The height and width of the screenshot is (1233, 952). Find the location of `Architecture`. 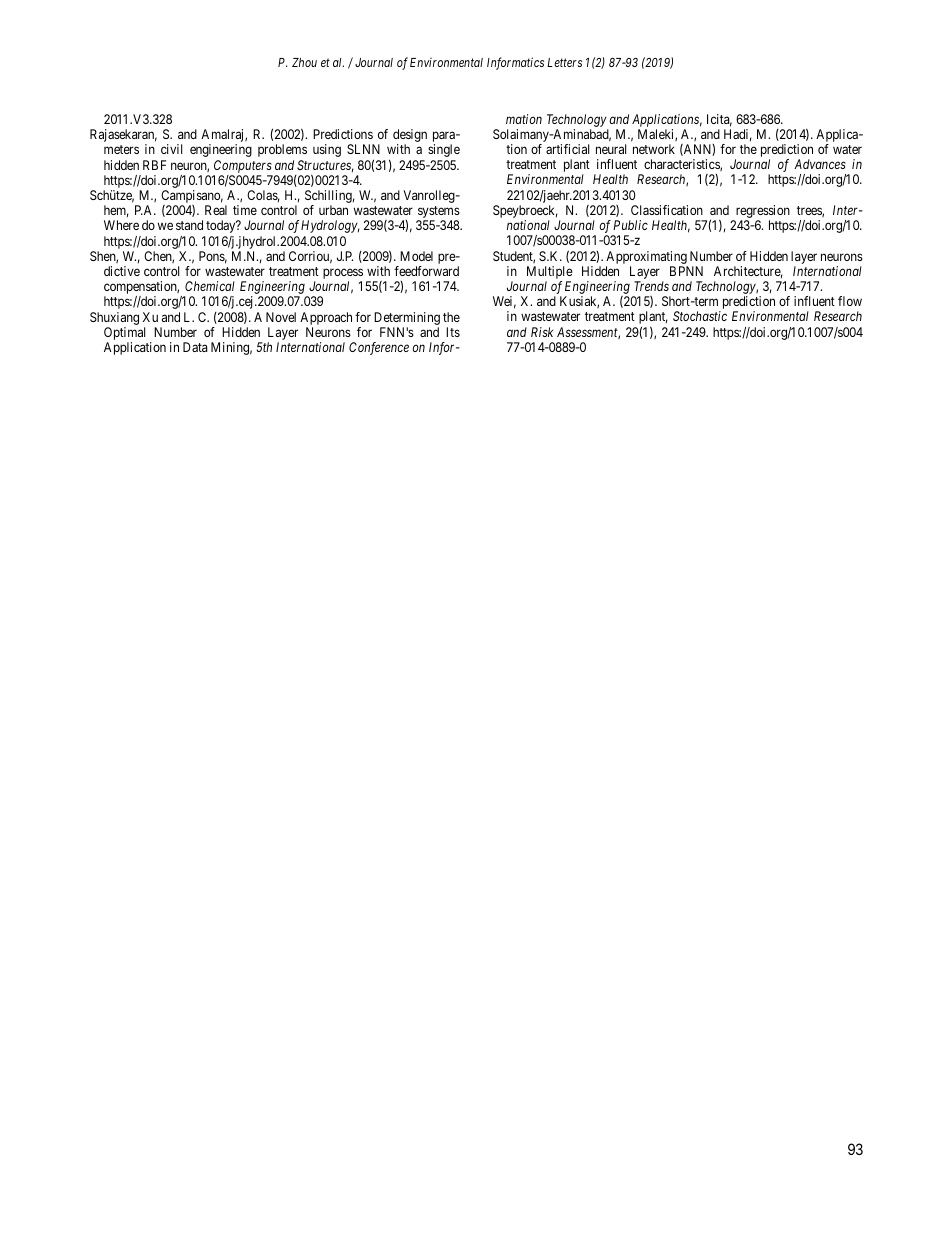

Architecture is located at coordinates (748, 272).
